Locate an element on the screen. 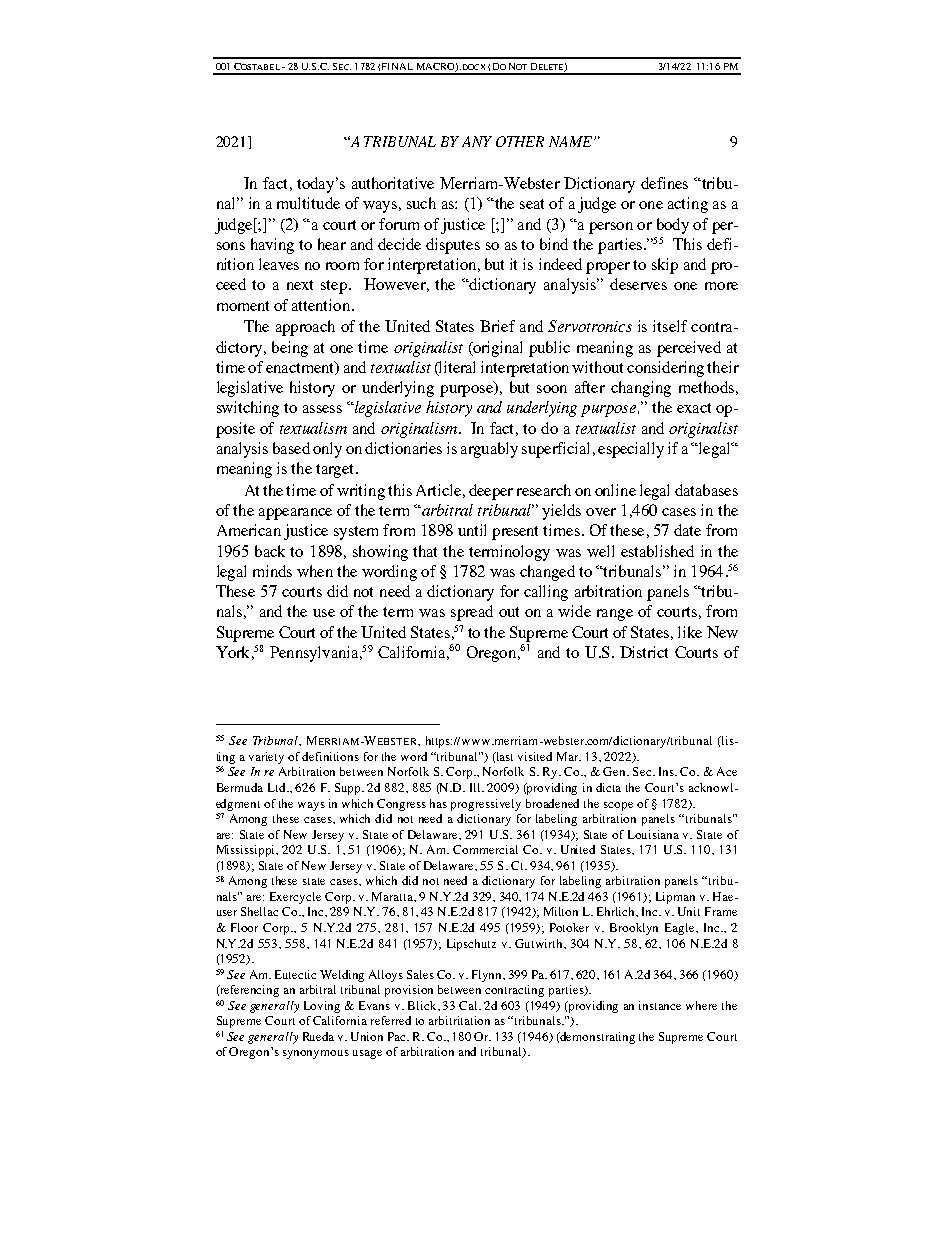 This screenshot has height=1233, width=952. ANY is located at coordinates (477, 141).
